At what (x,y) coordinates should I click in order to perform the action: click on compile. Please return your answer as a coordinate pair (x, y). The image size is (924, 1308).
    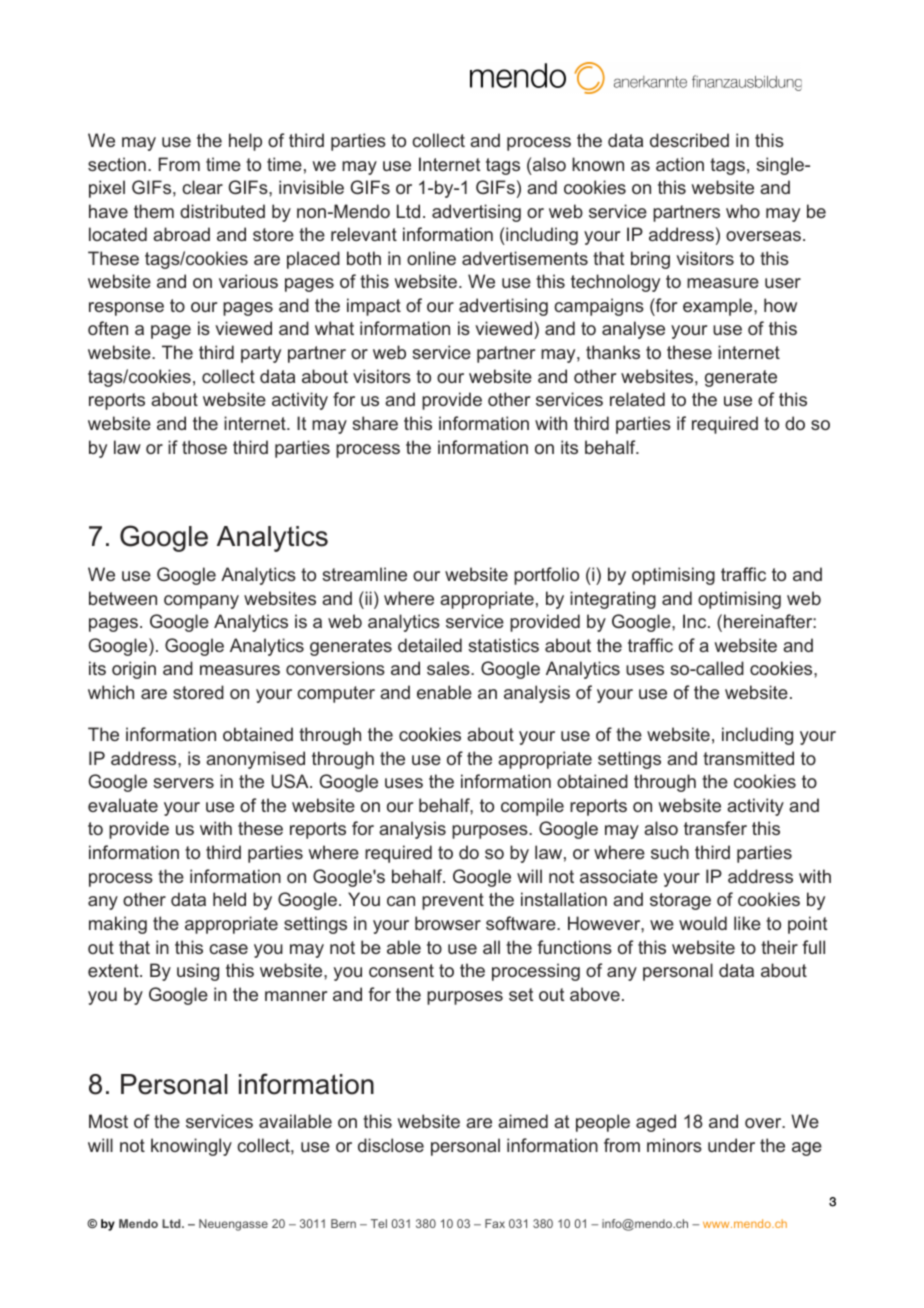
    Looking at the image, I should click on (532, 807).
